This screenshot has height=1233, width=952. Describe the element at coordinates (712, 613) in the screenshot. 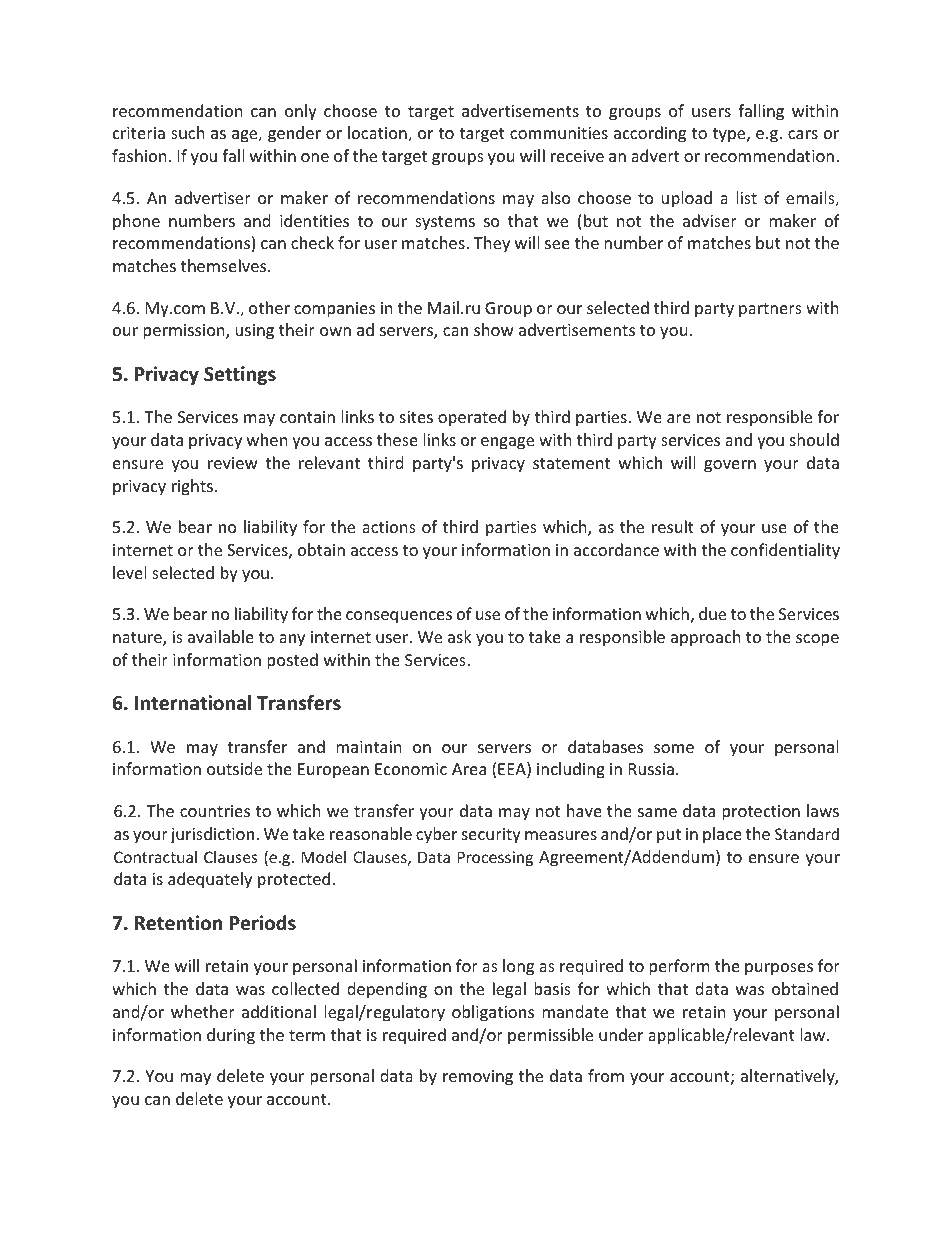

I see `due` at that location.
